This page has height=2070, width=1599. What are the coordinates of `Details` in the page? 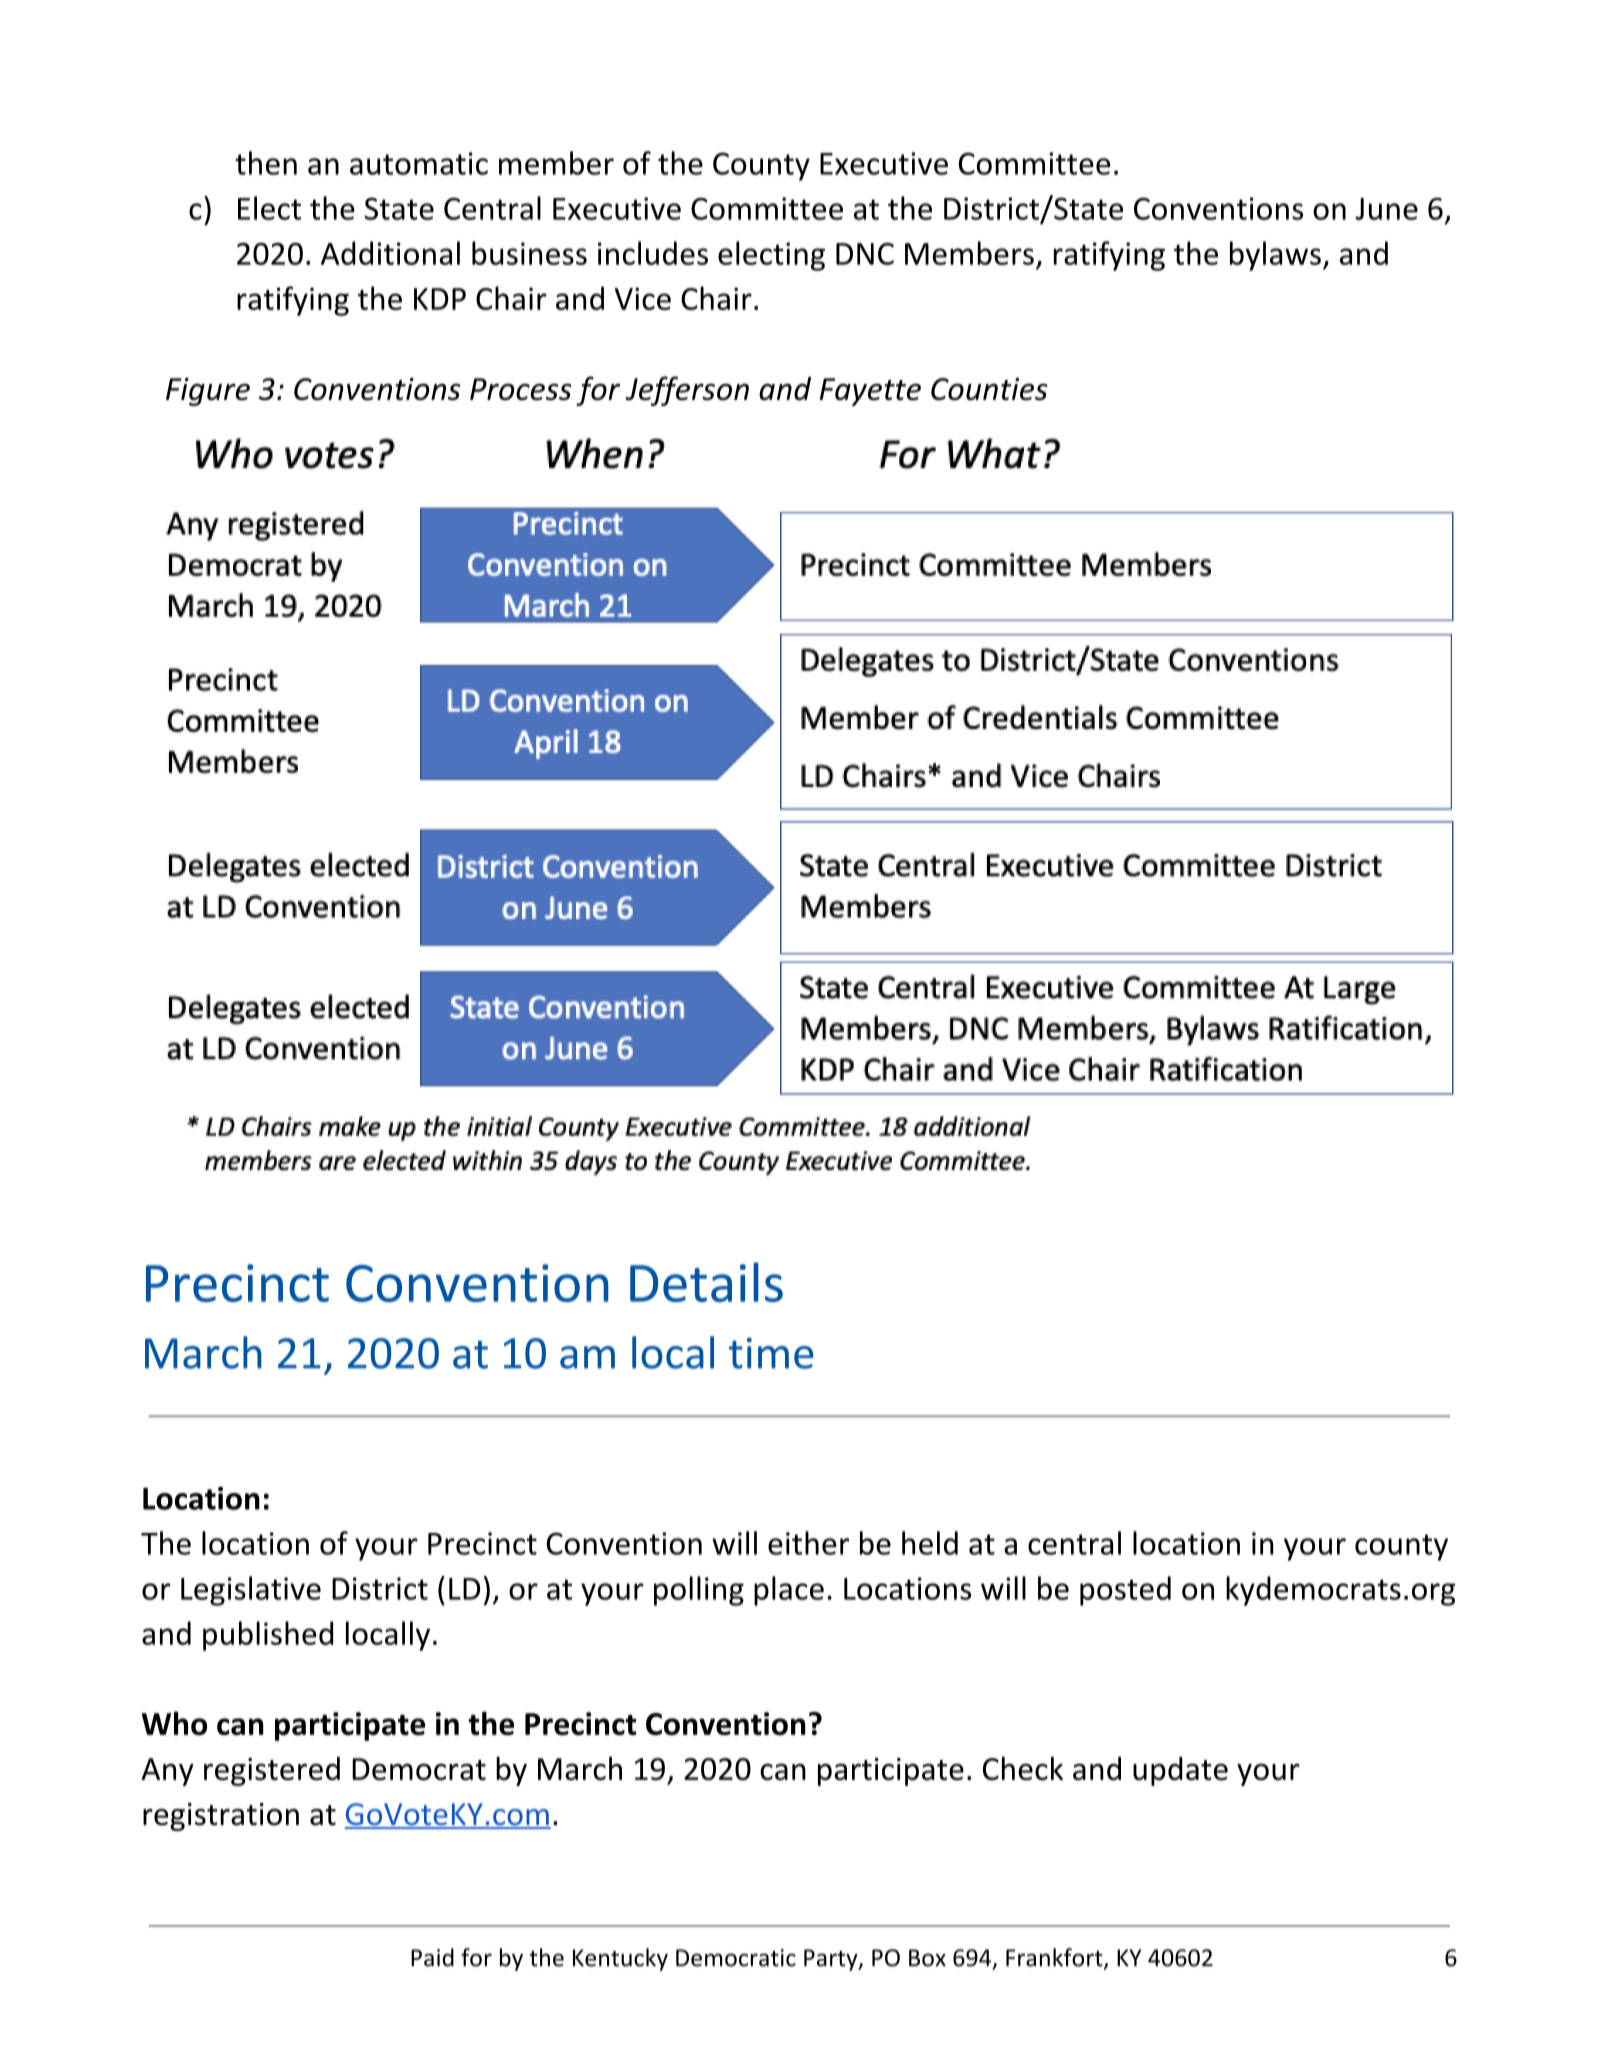 It's located at (706, 1282).
